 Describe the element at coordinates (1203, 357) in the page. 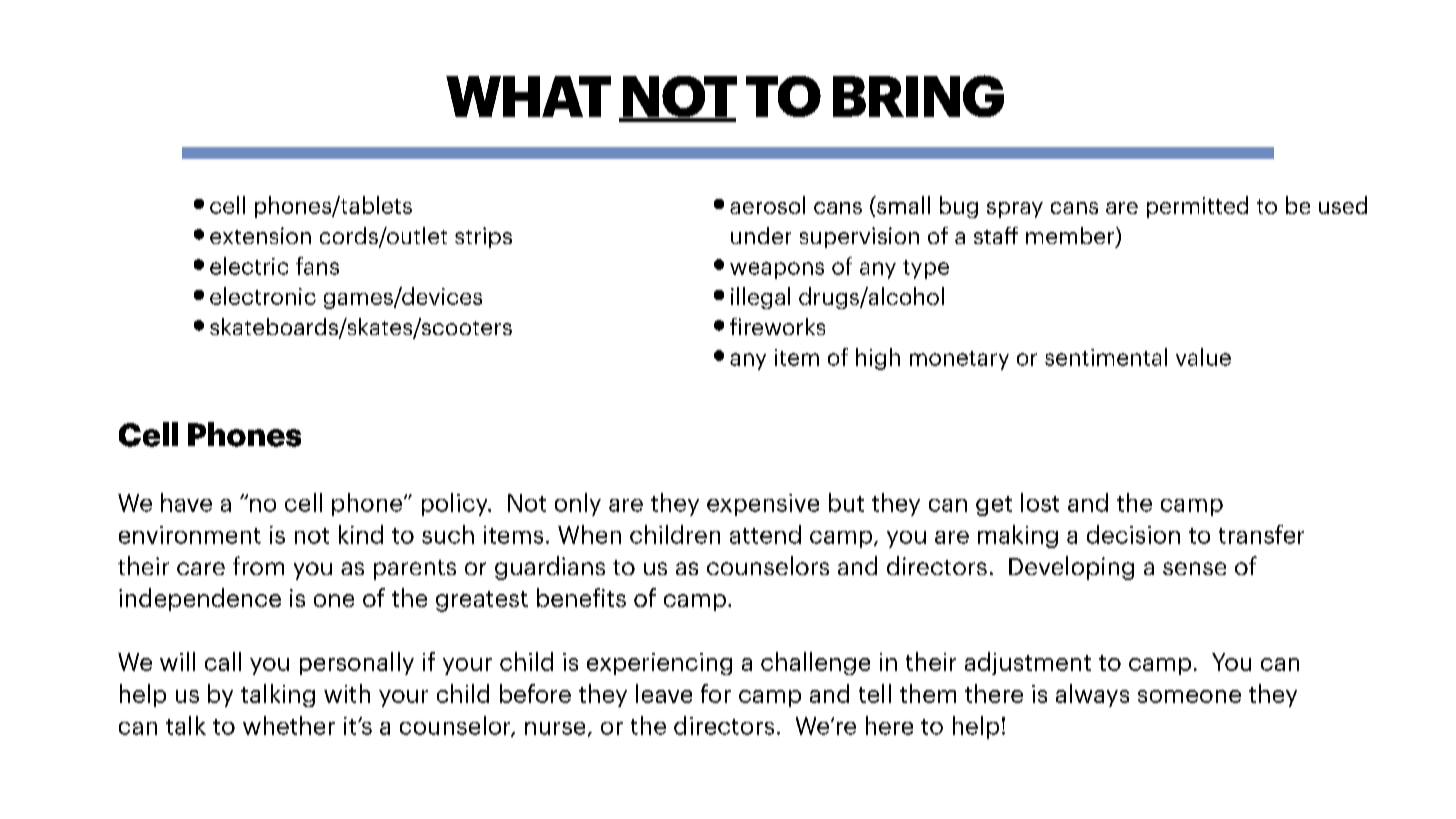

I see `value` at that location.
